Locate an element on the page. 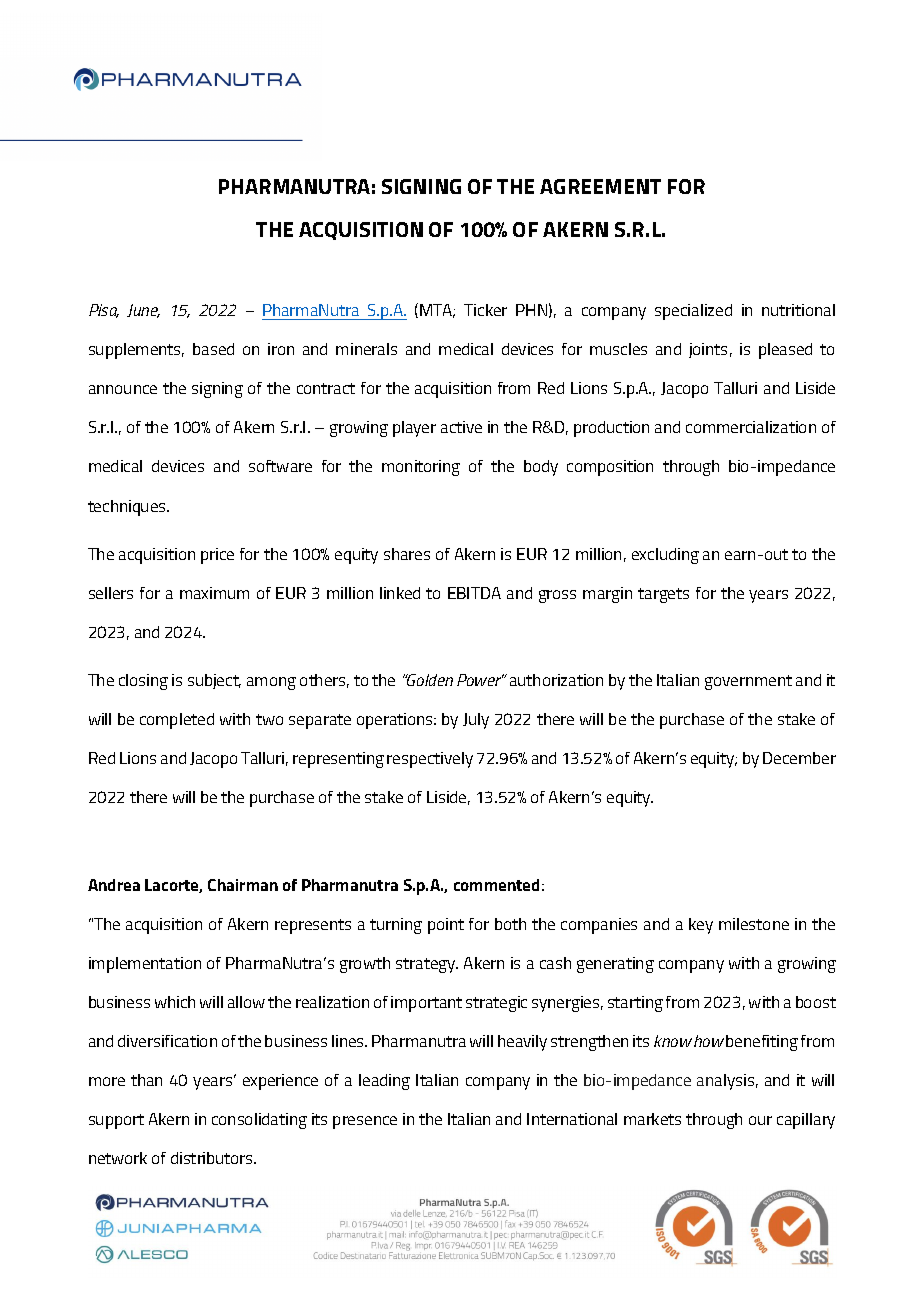 This image has width=924, height=1309. active is located at coordinates (461, 427).
